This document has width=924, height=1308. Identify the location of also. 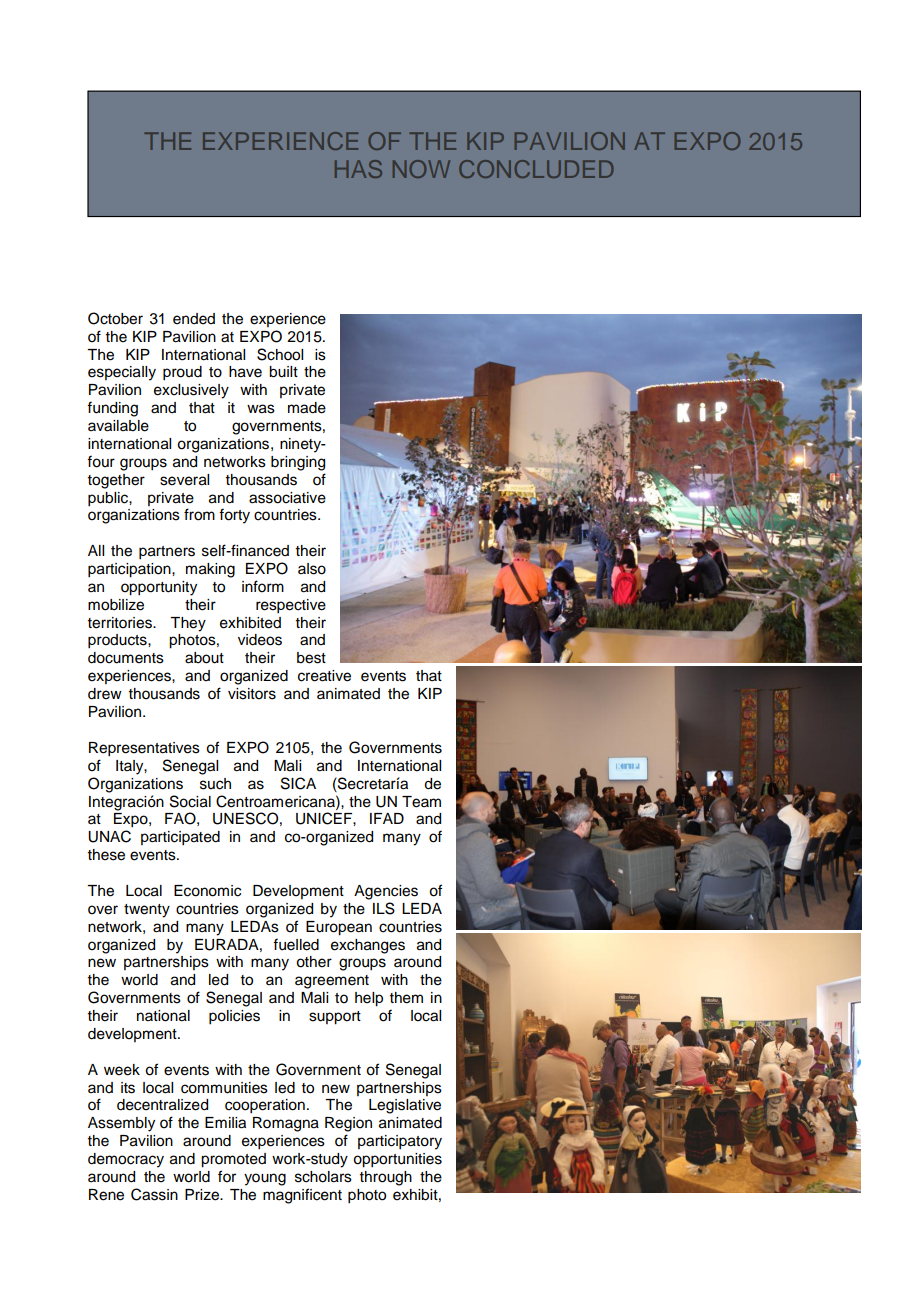
(312, 569).
